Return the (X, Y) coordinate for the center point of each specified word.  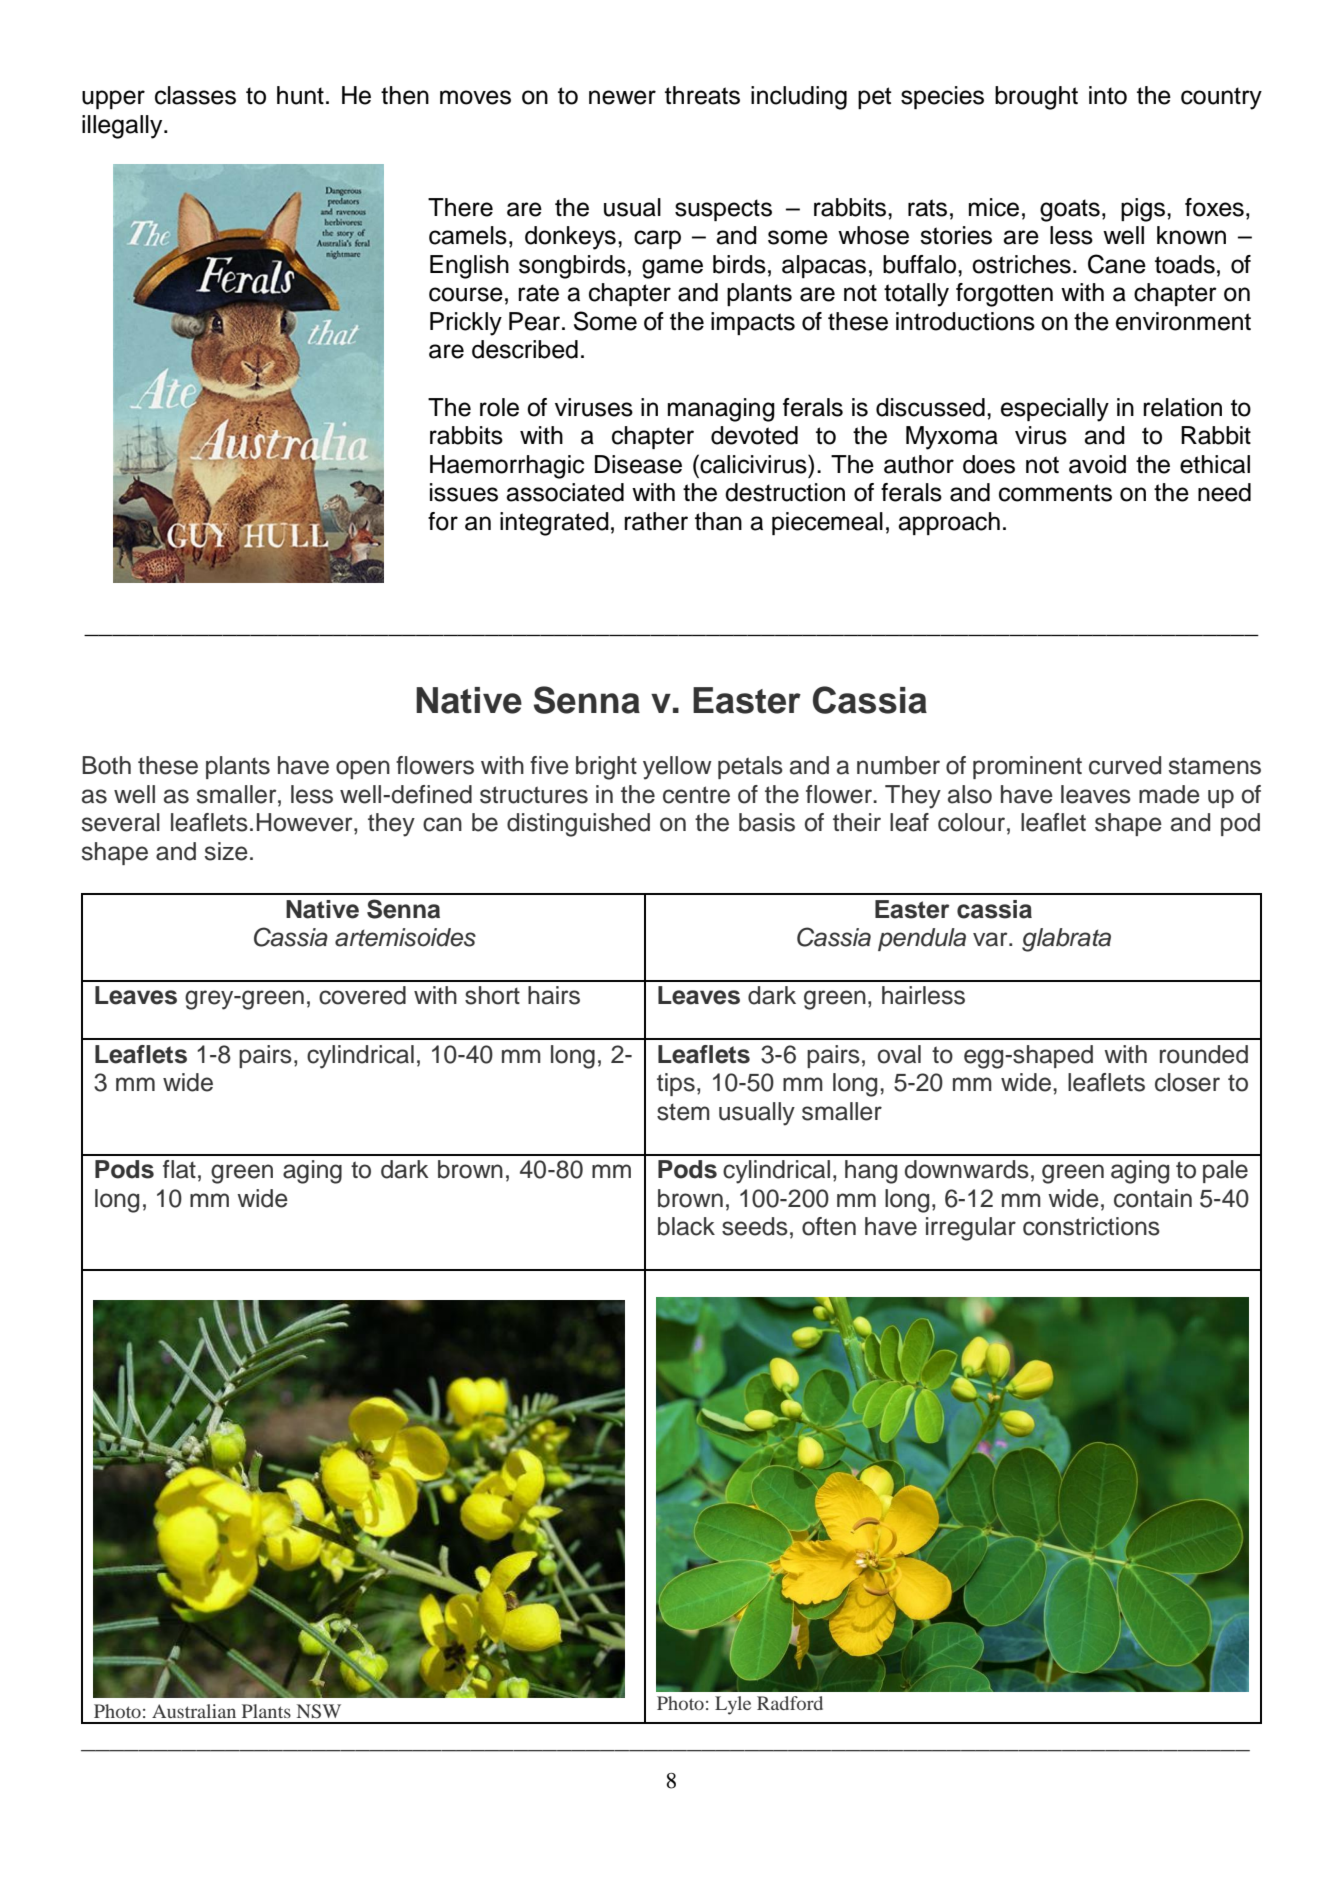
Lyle (733, 1705)
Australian (194, 1711)
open (363, 769)
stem (683, 1112)
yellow (677, 768)
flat (179, 1169)
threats (702, 95)
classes (195, 95)
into (1108, 95)
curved (1125, 765)
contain (1153, 1198)
